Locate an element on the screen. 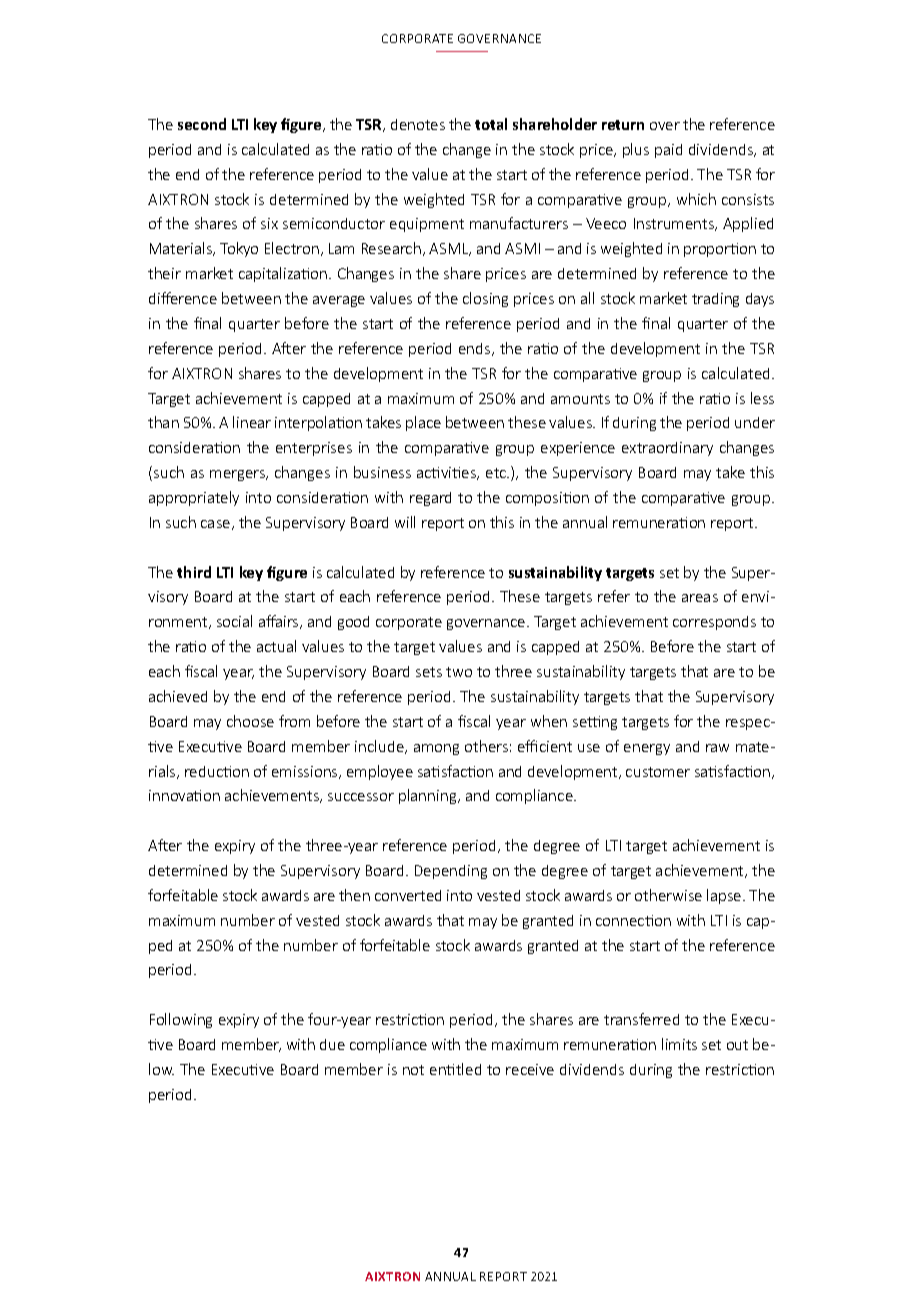 The height and width of the screenshot is (1308, 924). second is located at coordinates (202, 124).
